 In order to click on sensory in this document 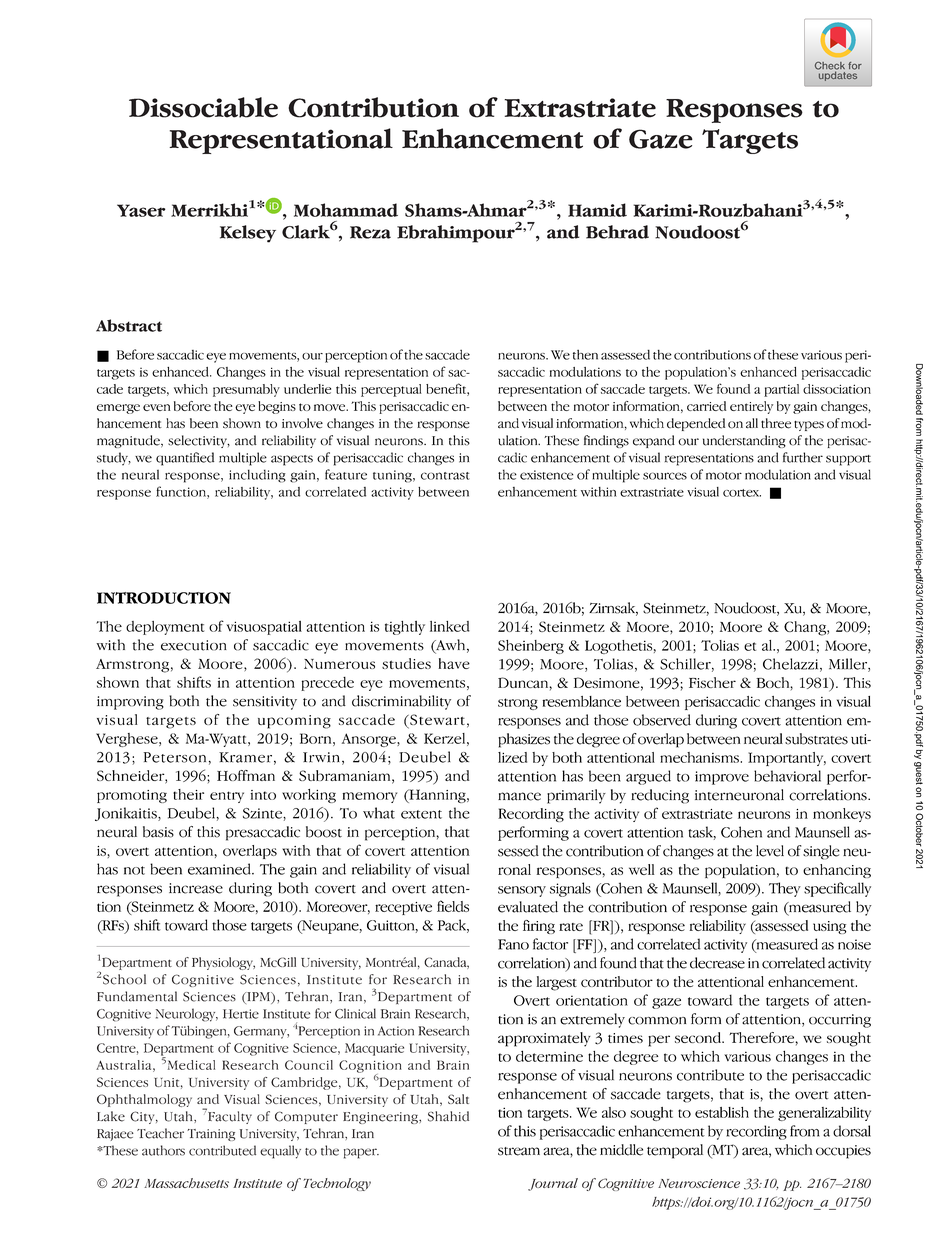, I will do `click(522, 891)`.
